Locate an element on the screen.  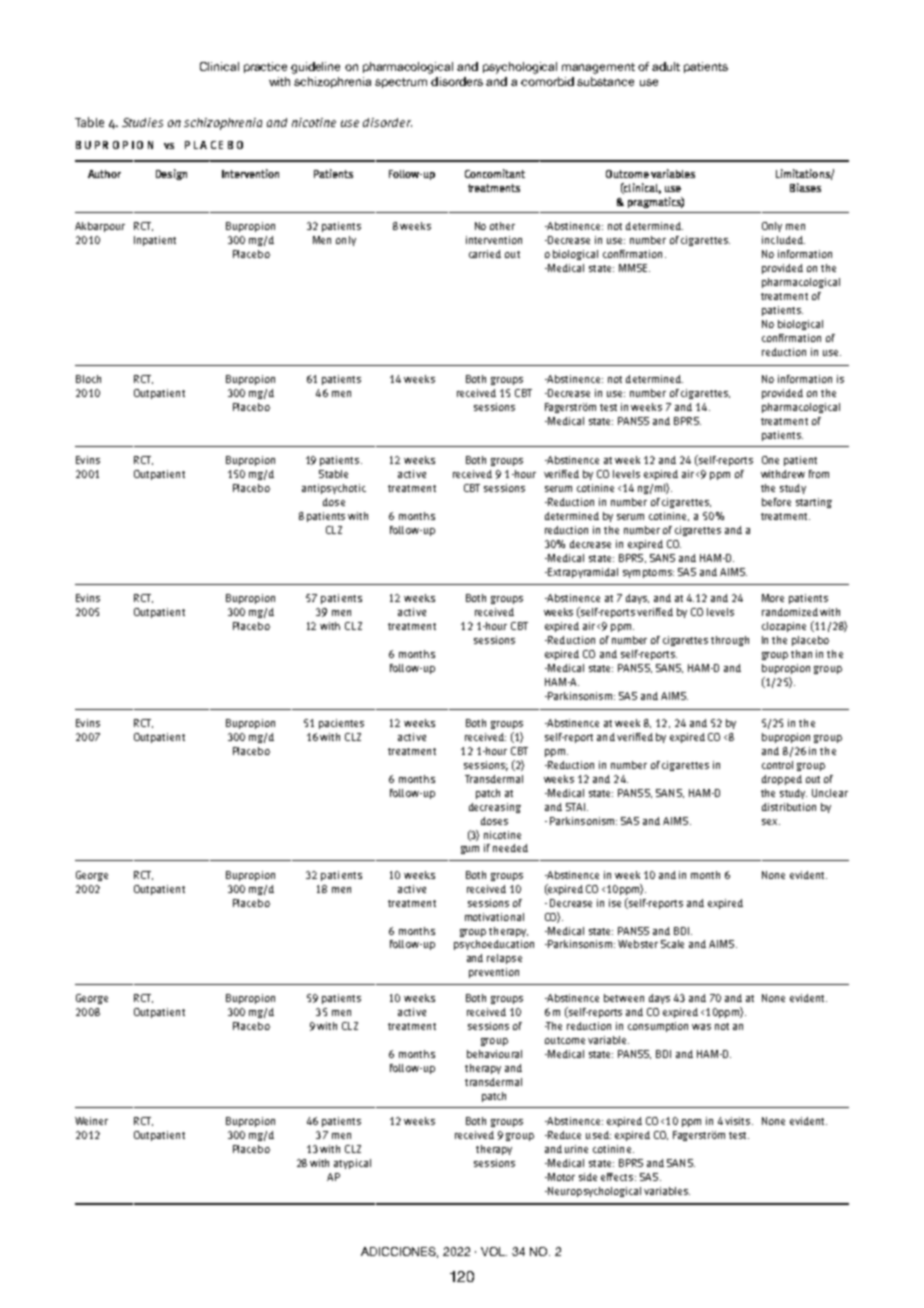
sex is located at coordinates (771, 822).
